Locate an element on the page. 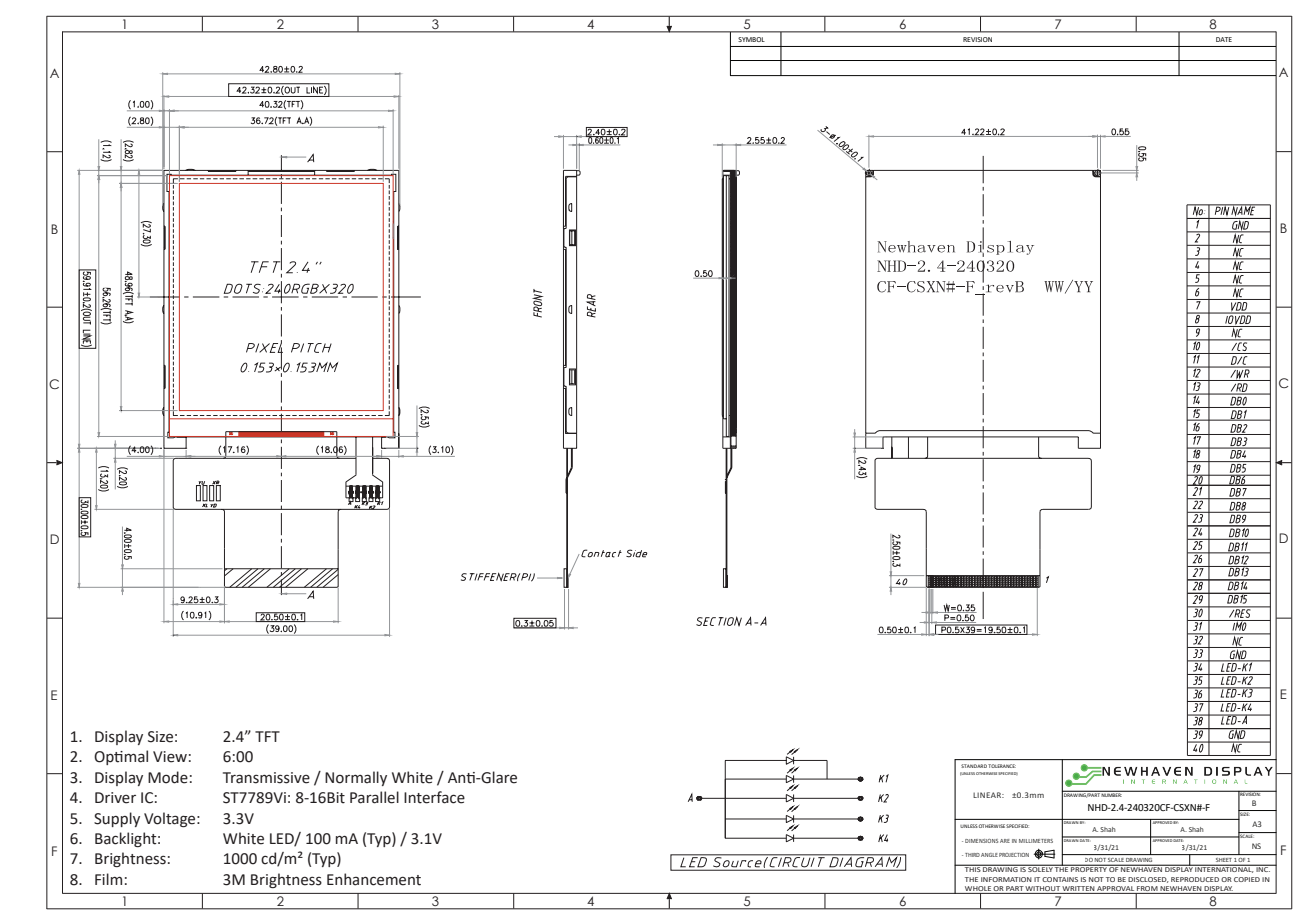 This image has width=1308, height=924. PROJECTION is located at coordinates (1014, 855).
